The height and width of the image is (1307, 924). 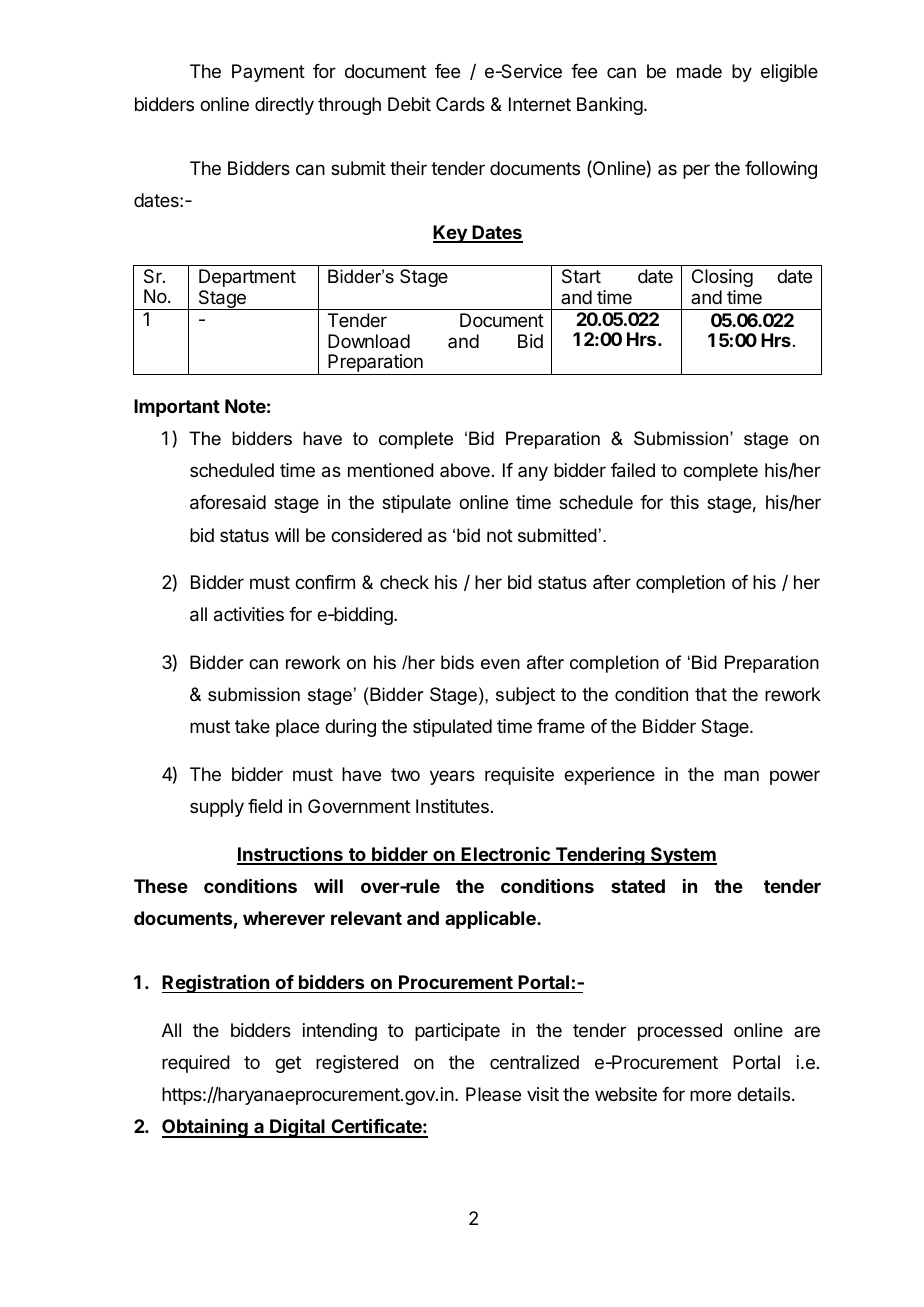 What do you see at coordinates (284, 106) in the image?
I see `directly` at bounding box center [284, 106].
